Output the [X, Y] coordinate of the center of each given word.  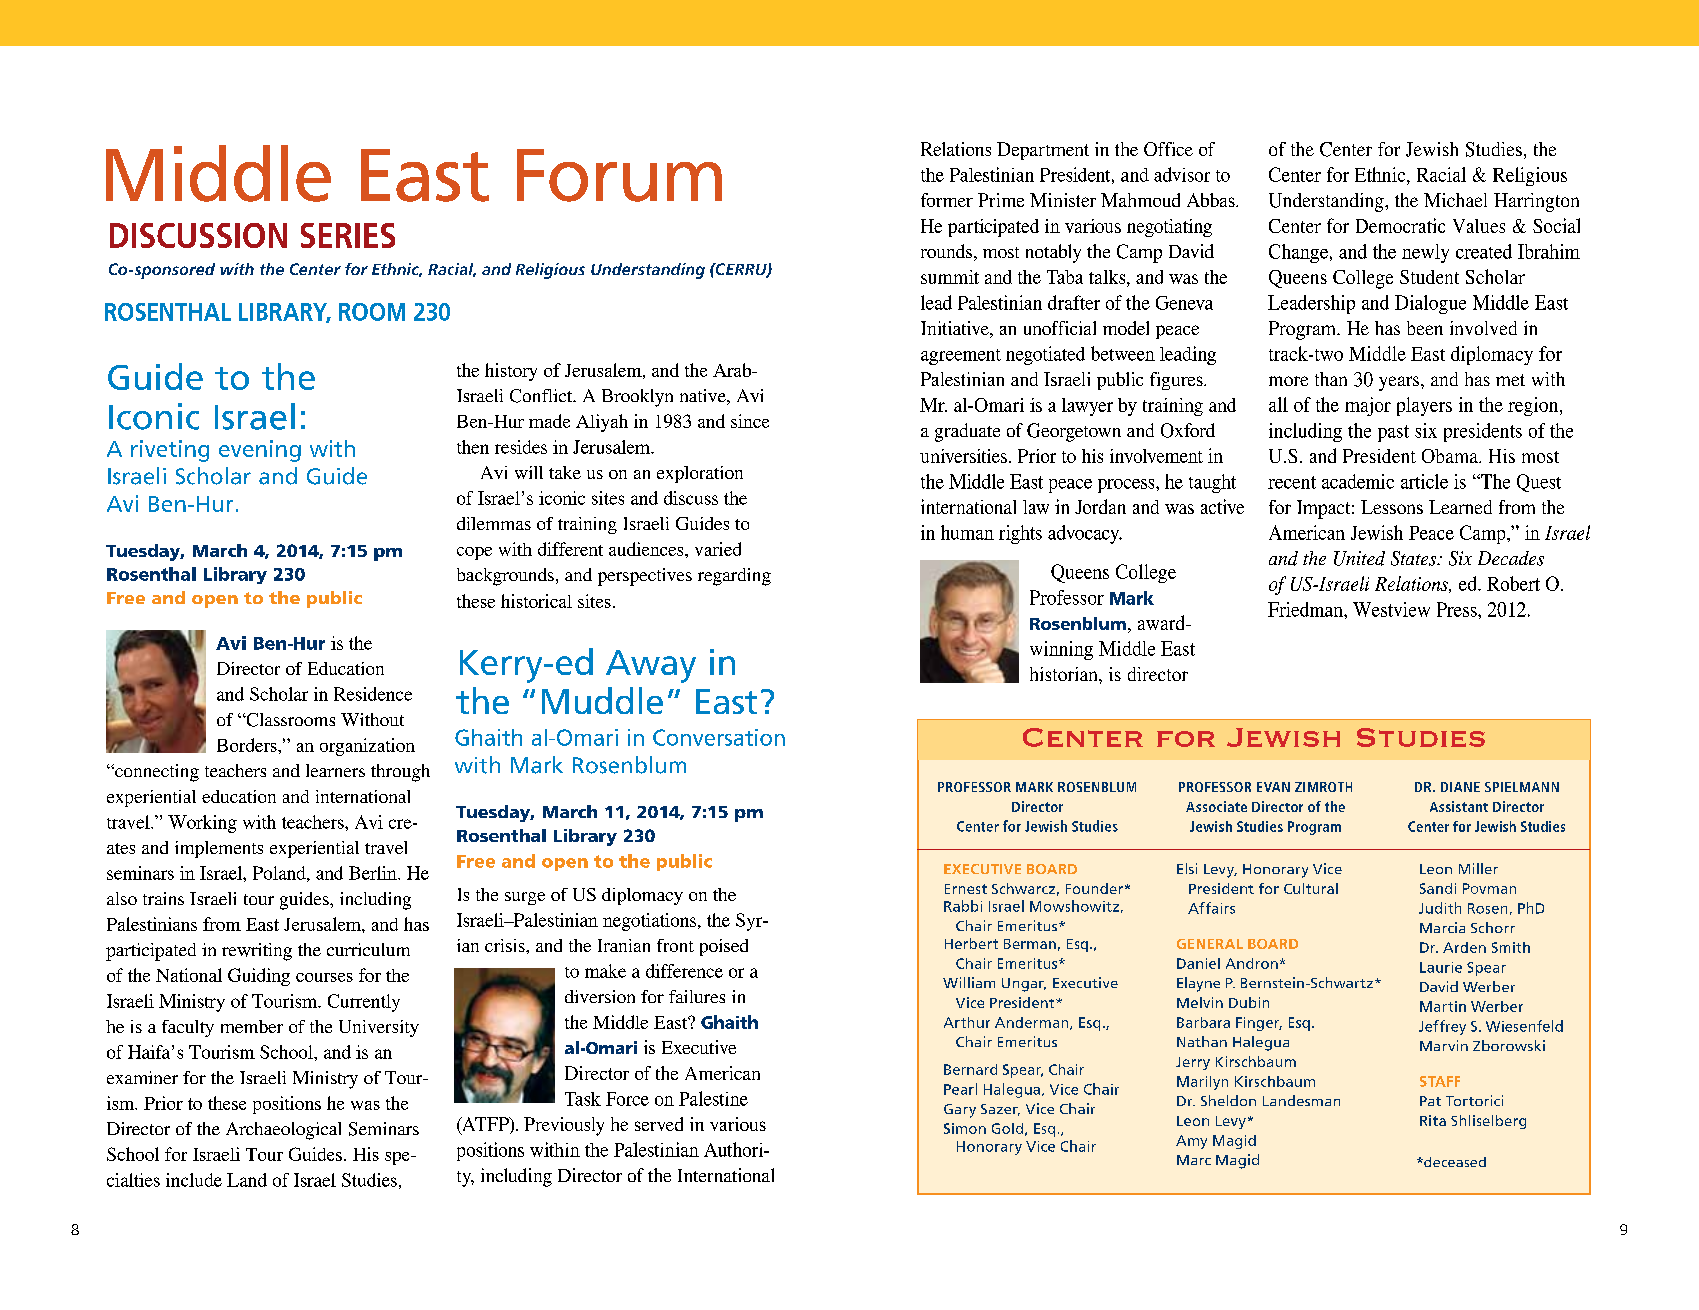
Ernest [966, 889]
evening [260, 451]
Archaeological [283, 1131]
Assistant [1459, 806]
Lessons [1392, 507]
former [947, 200]
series [348, 235]
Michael [1455, 200]
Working [202, 824]
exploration [700, 474]
